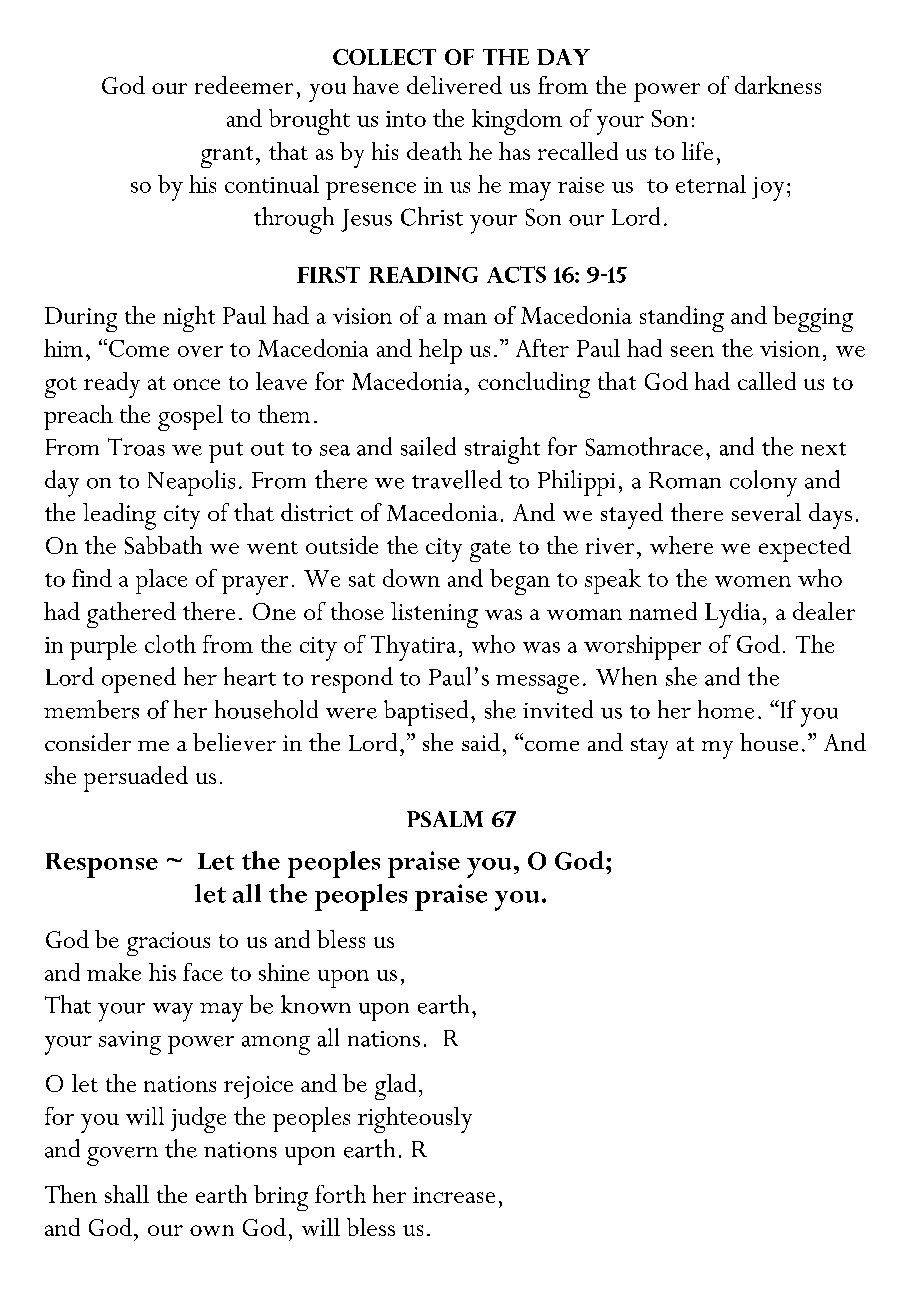  I want to click on cloth, so click(170, 644).
